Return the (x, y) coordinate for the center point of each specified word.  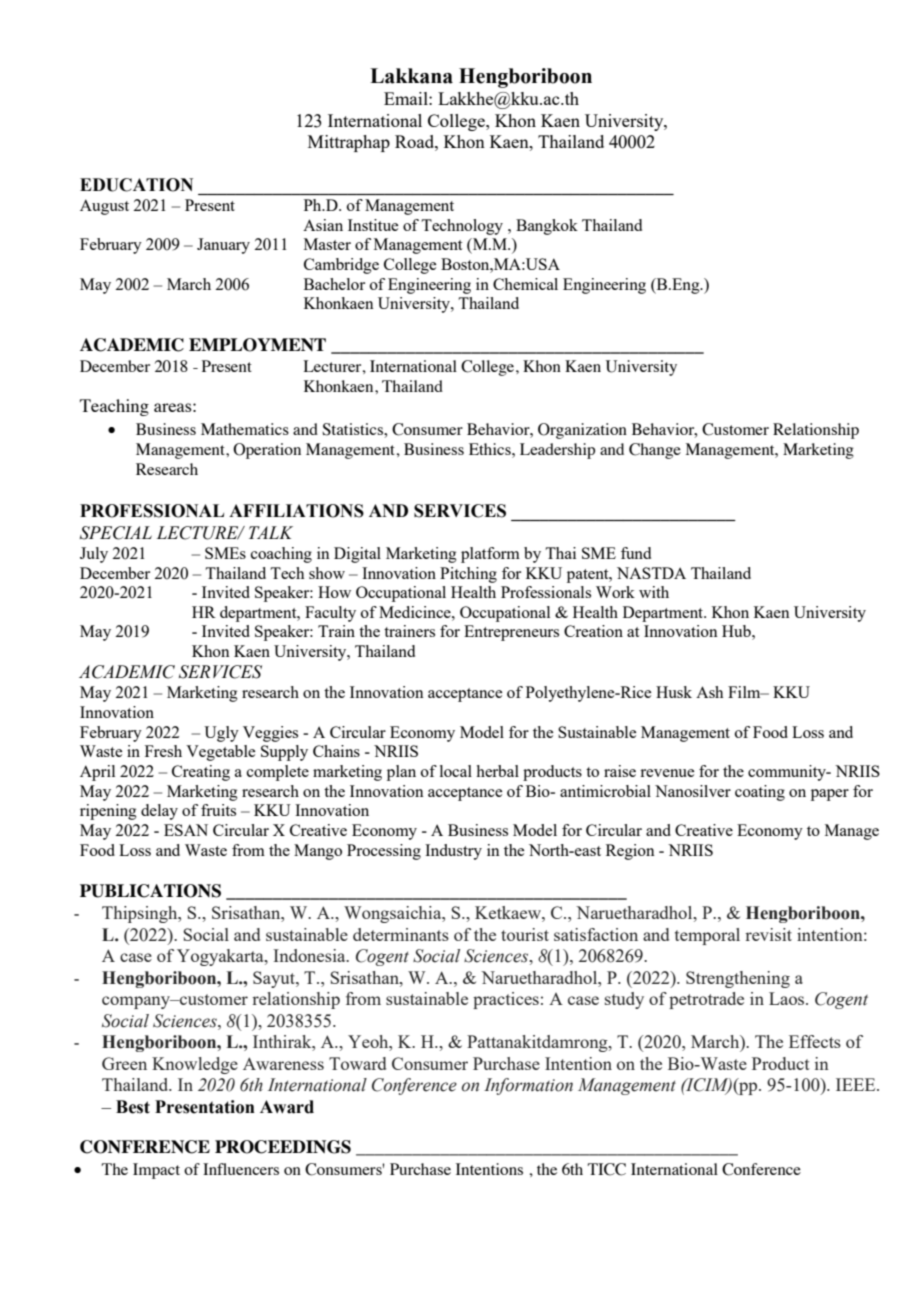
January (223, 246)
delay (159, 812)
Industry (453, 852)
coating (760, 793)
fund (636, 553)
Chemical (525, 284)
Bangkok (547, 227)
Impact (156, 1171)
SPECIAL (116, 533)
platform (490, 555)
